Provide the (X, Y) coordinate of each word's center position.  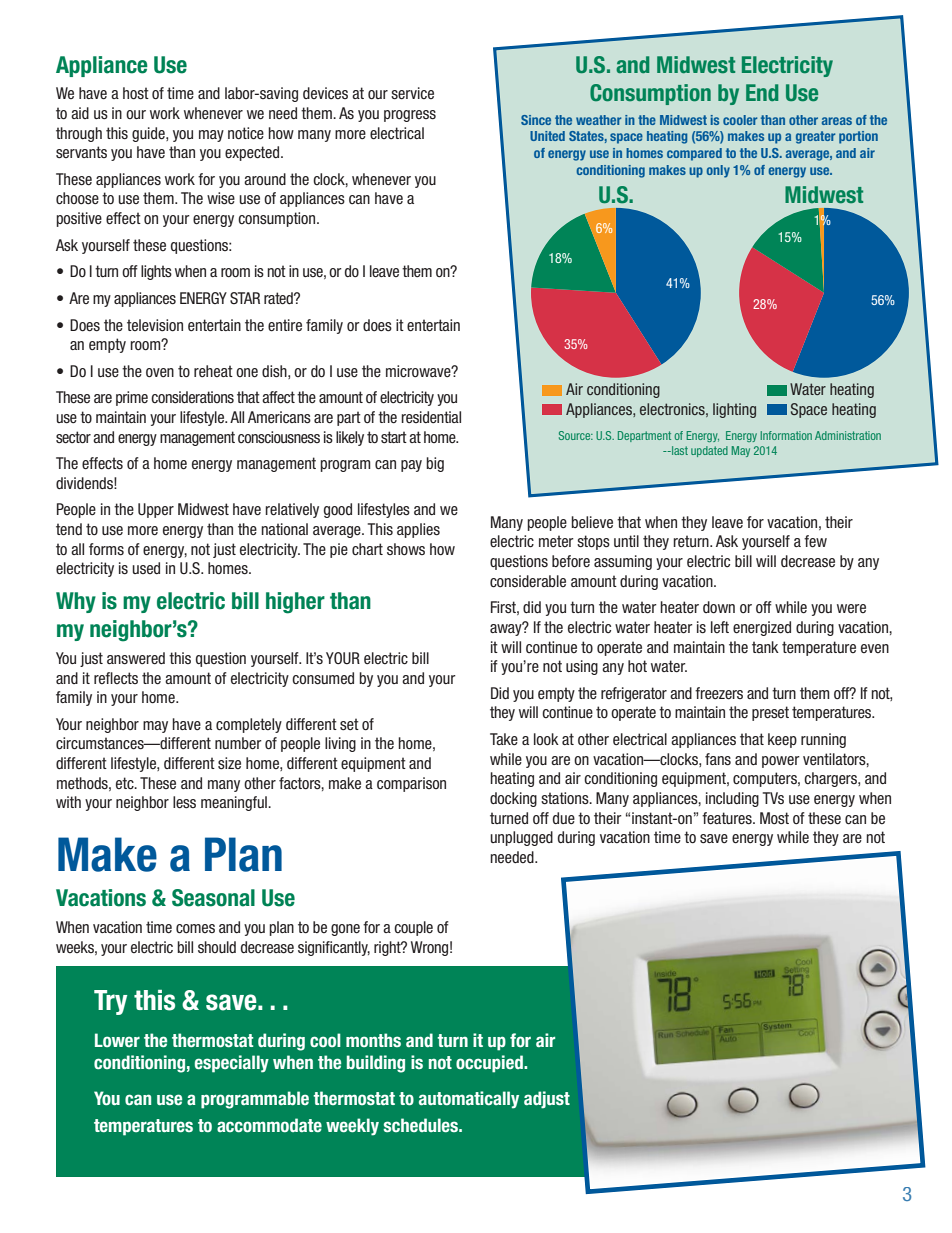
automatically (469, 1100)
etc (126, 783)
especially (232, 1064)
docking (513, 799)
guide (149, 134)
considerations (192, 397)
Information (786, 435)
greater (815, 137)
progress (410, 116)
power (781, 762)
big (435, 464)
